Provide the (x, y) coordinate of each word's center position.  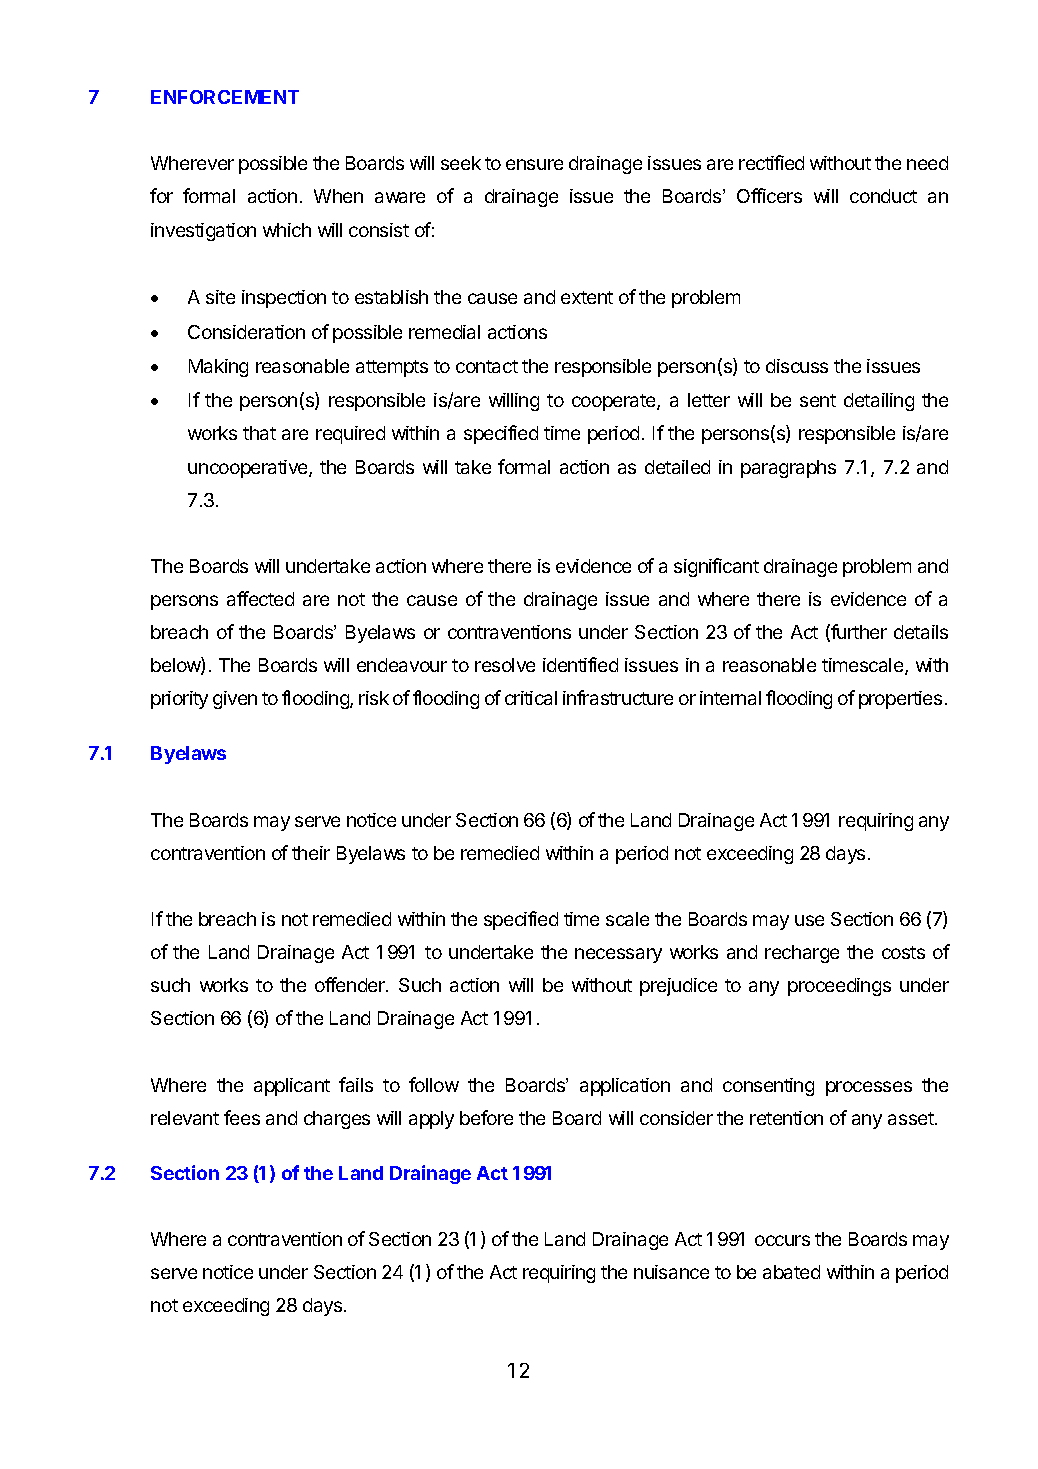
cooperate (615, 402)
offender (351, 984)
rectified (771, 162)
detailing (879, 402)
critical (531, 698)
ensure (534, 164)
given (235, 700)
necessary (618, 955)
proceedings (839, 987)
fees (242, 1117)
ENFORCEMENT (225, 97)
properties (900, 700)
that (259, 433)
